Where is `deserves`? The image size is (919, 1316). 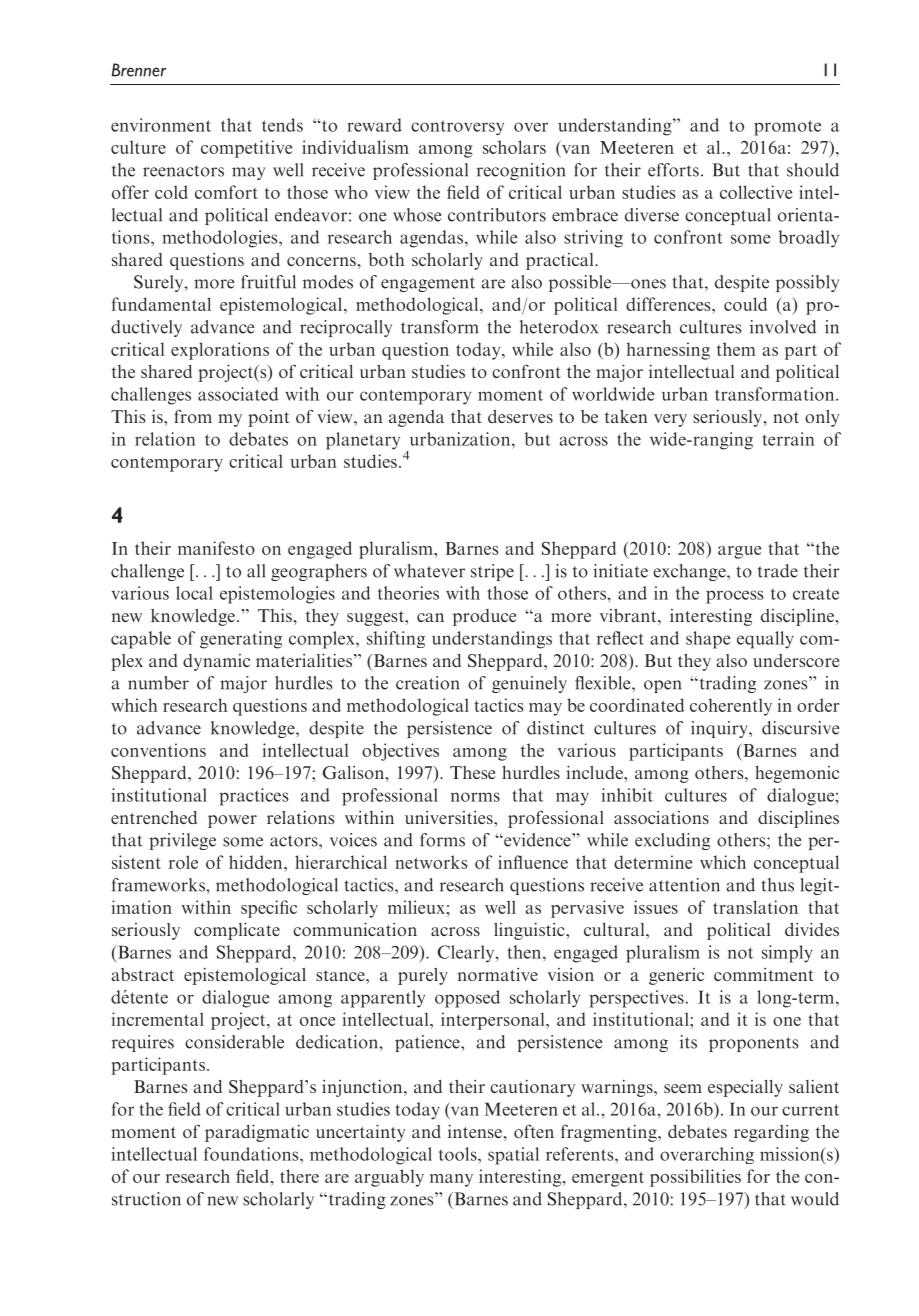 deserves is located at coordinates (520, 416).
